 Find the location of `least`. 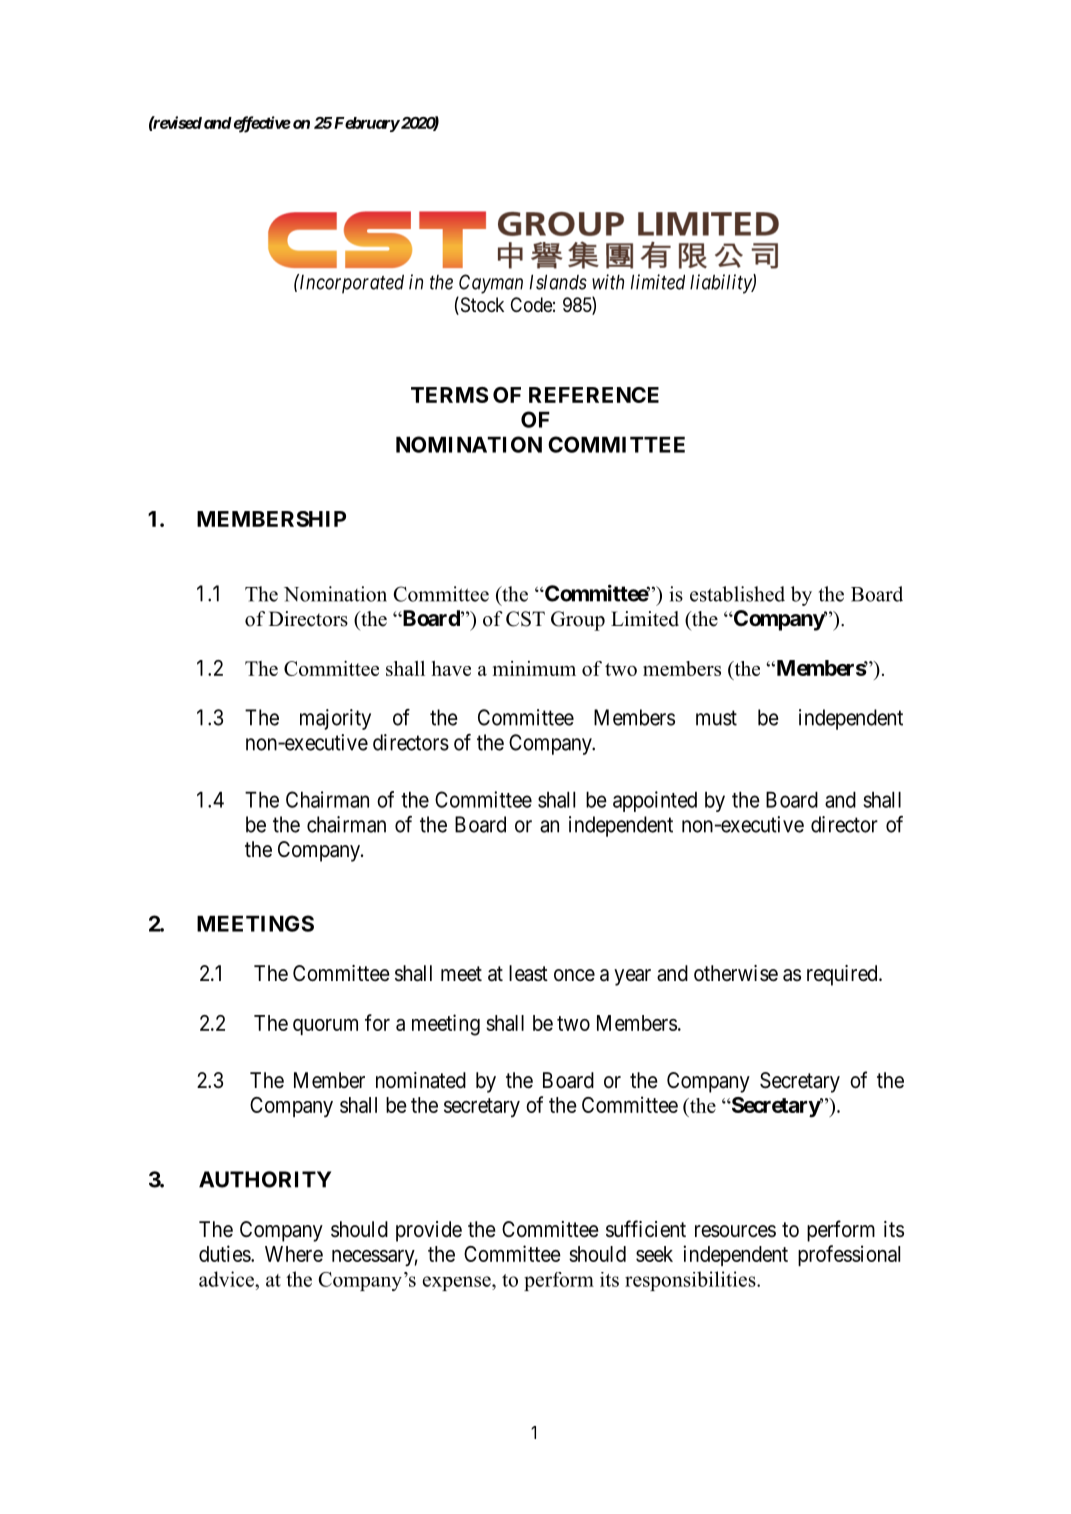

least is located at coordinates (528, 973).
